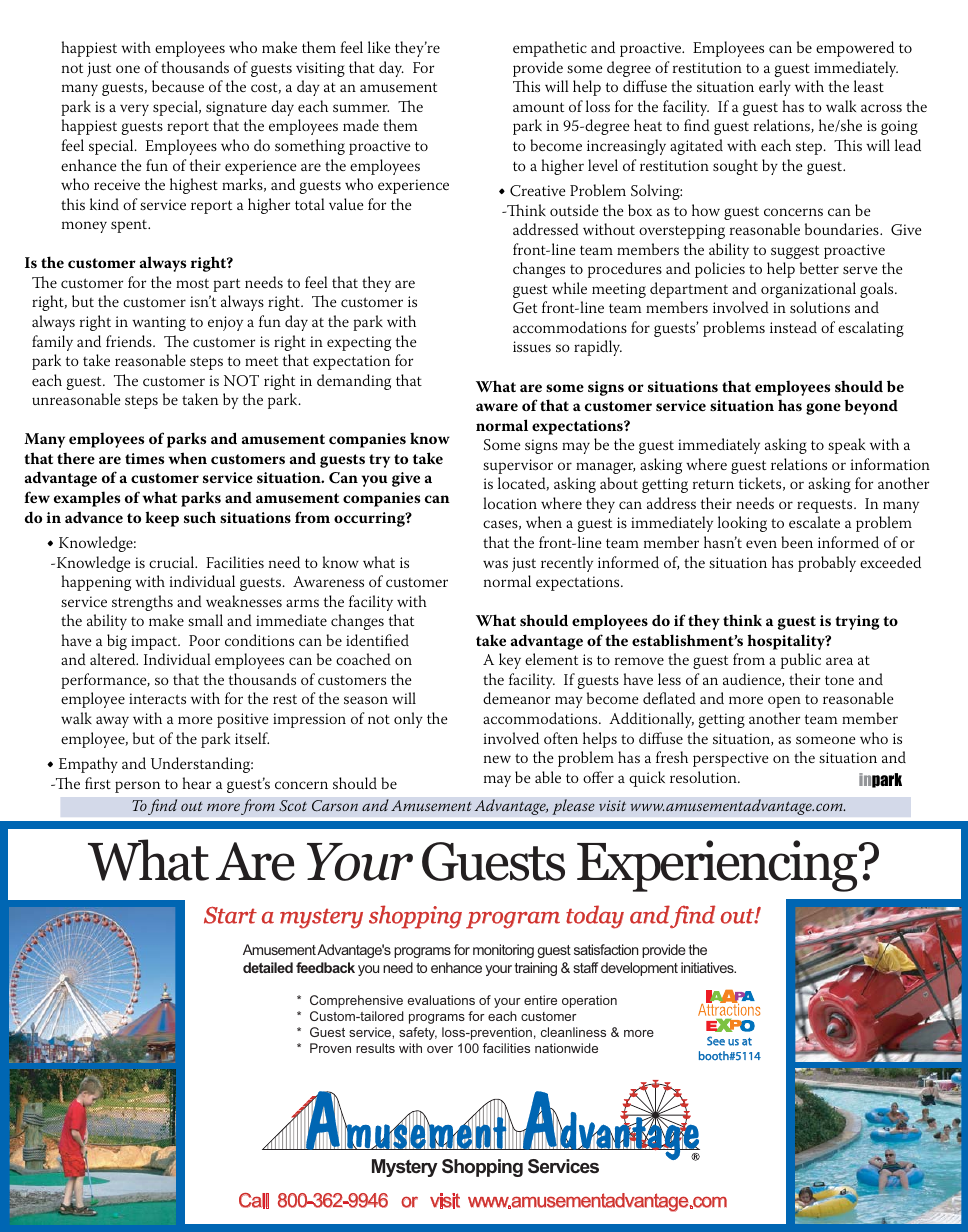 The height and width of the page is (1232, 968). Describe the element at coordinates (230, 915) in the page. I see `Start` at that location.
